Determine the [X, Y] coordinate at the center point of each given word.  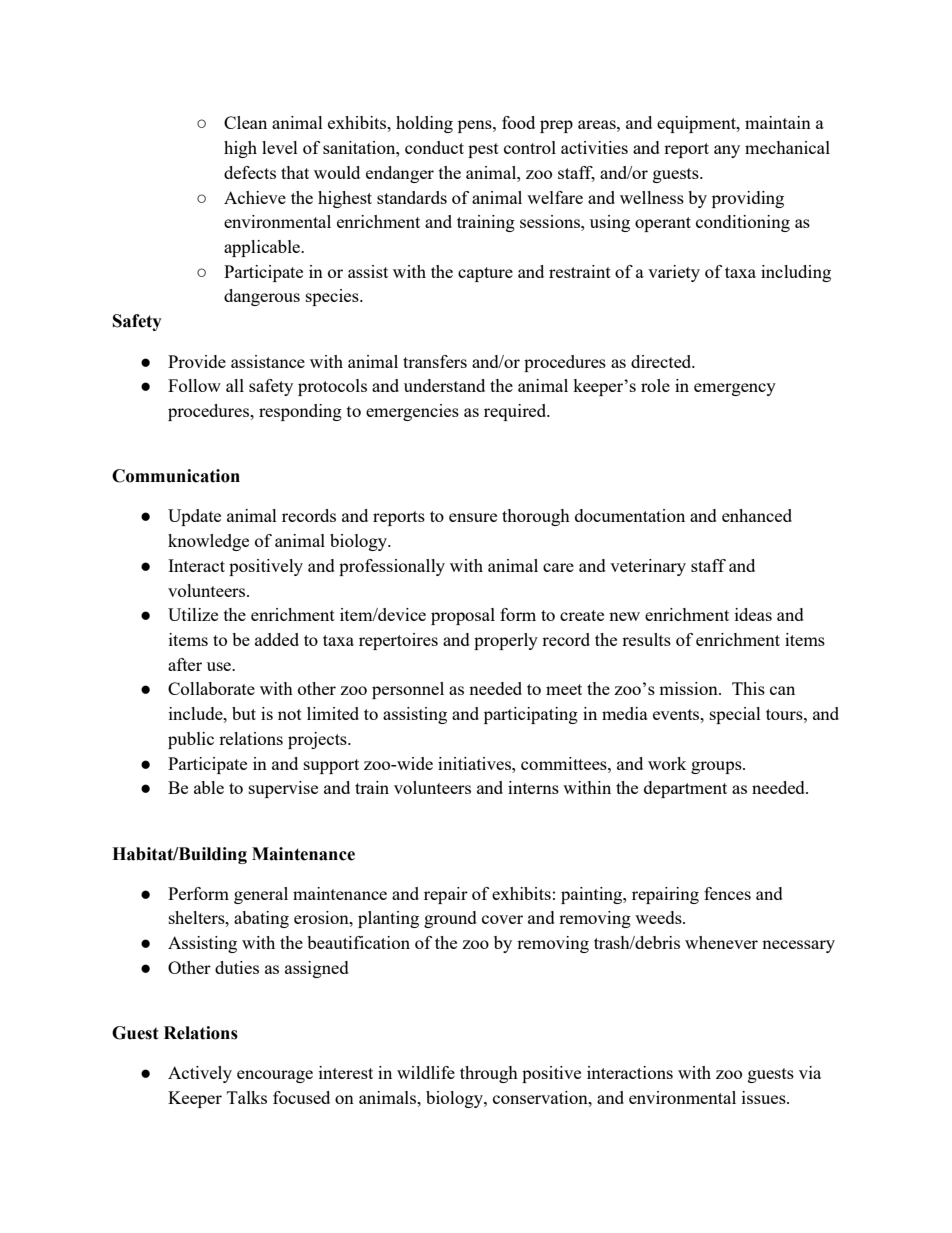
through [489, 1074]
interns [533, 787]
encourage [275, 1076]
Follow [194, 385]
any [727, 151]
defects [250, 172]
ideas [753, 614]
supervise [283, 789]
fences [727, 893]
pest [483, 150]
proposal [463, 616]
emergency [735, 389]
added [277, 639]
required [516, 412]
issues [765, 1097]
